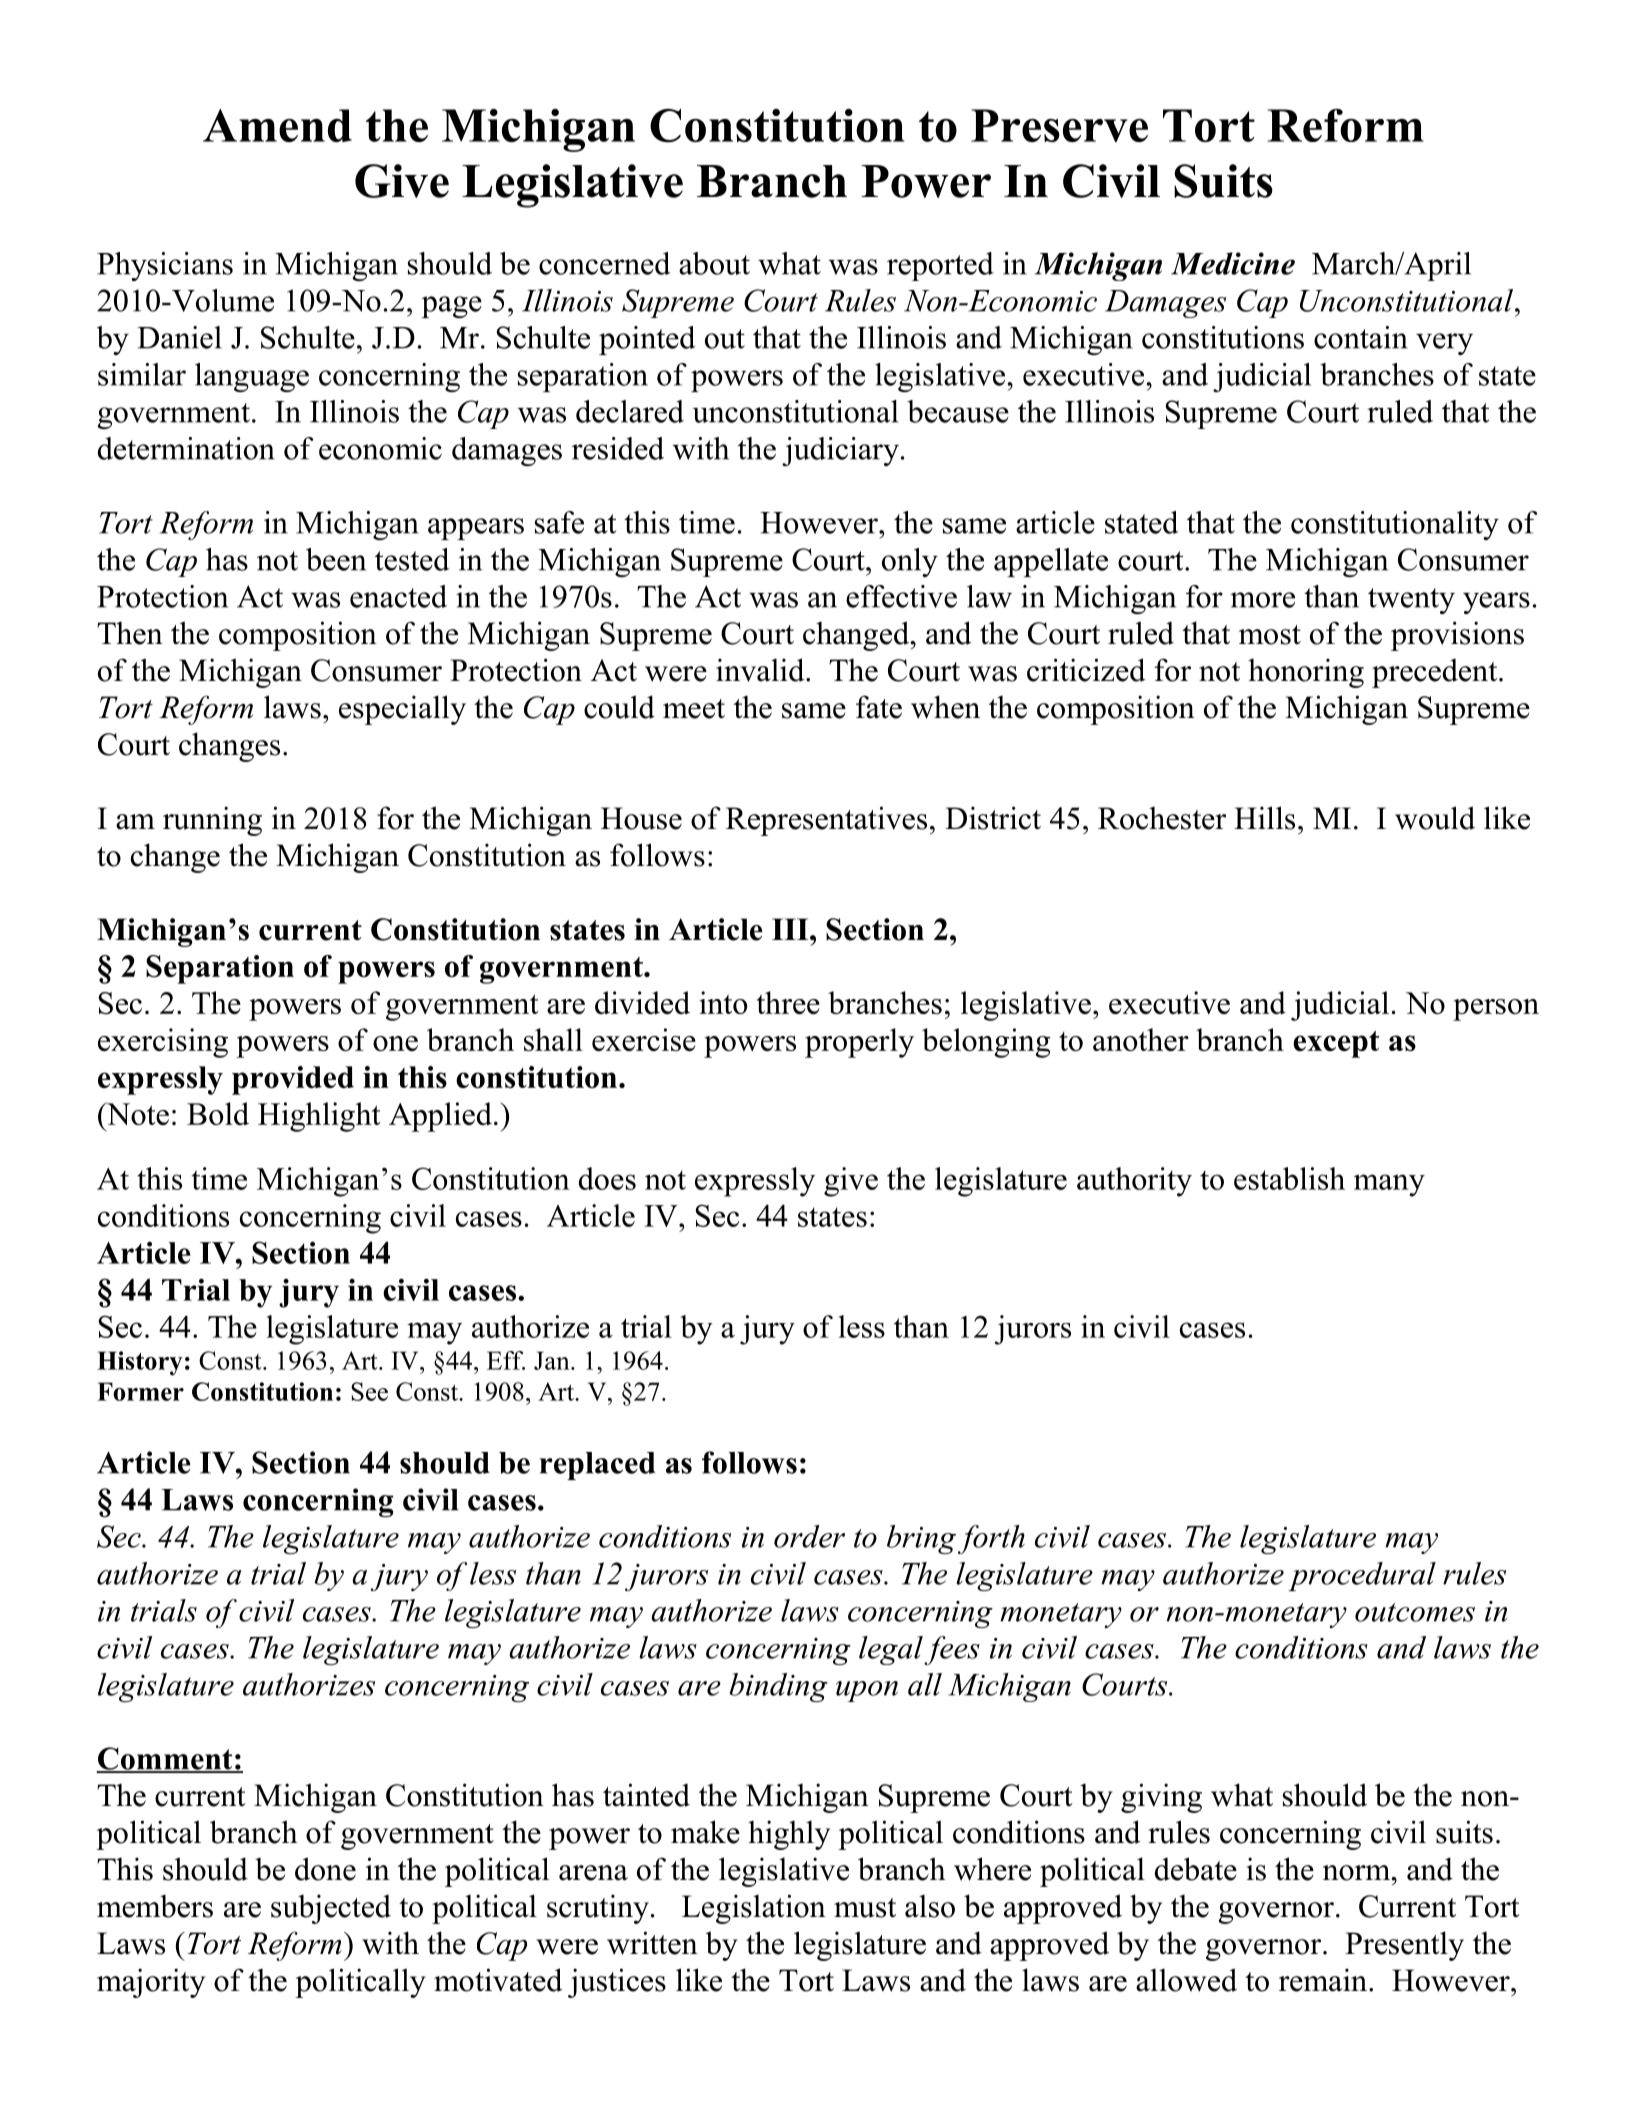  I want to click on properly, so click(859, 1043).
